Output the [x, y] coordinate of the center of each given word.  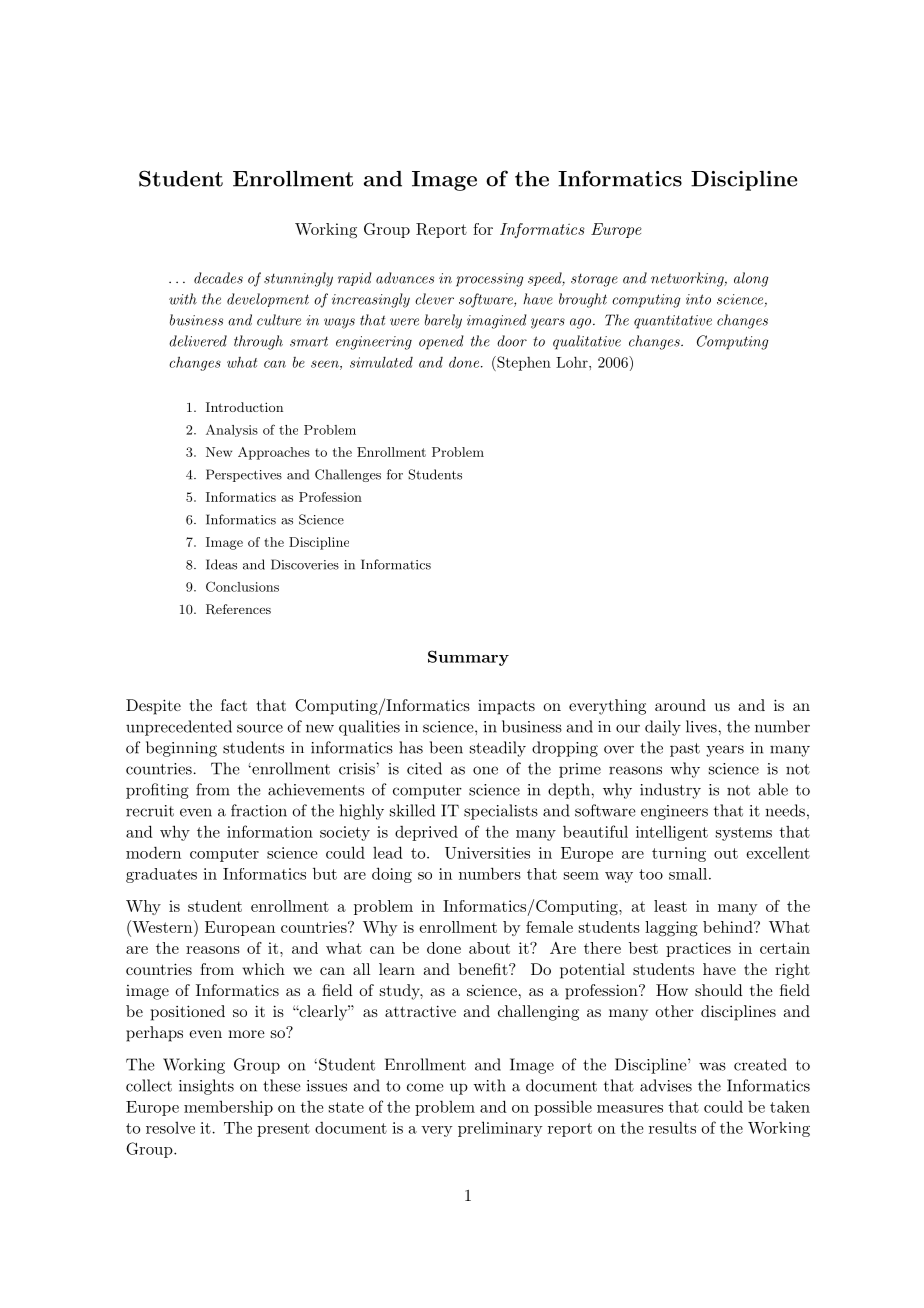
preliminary [500, 1129]
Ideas [221, 564]
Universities [487, 853]
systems [744, 834]
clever [434, 299]
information [270, 831]
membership [228, 1108]
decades [218, 278]
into [698, 299]
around [680, 705]
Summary [468, 658]
